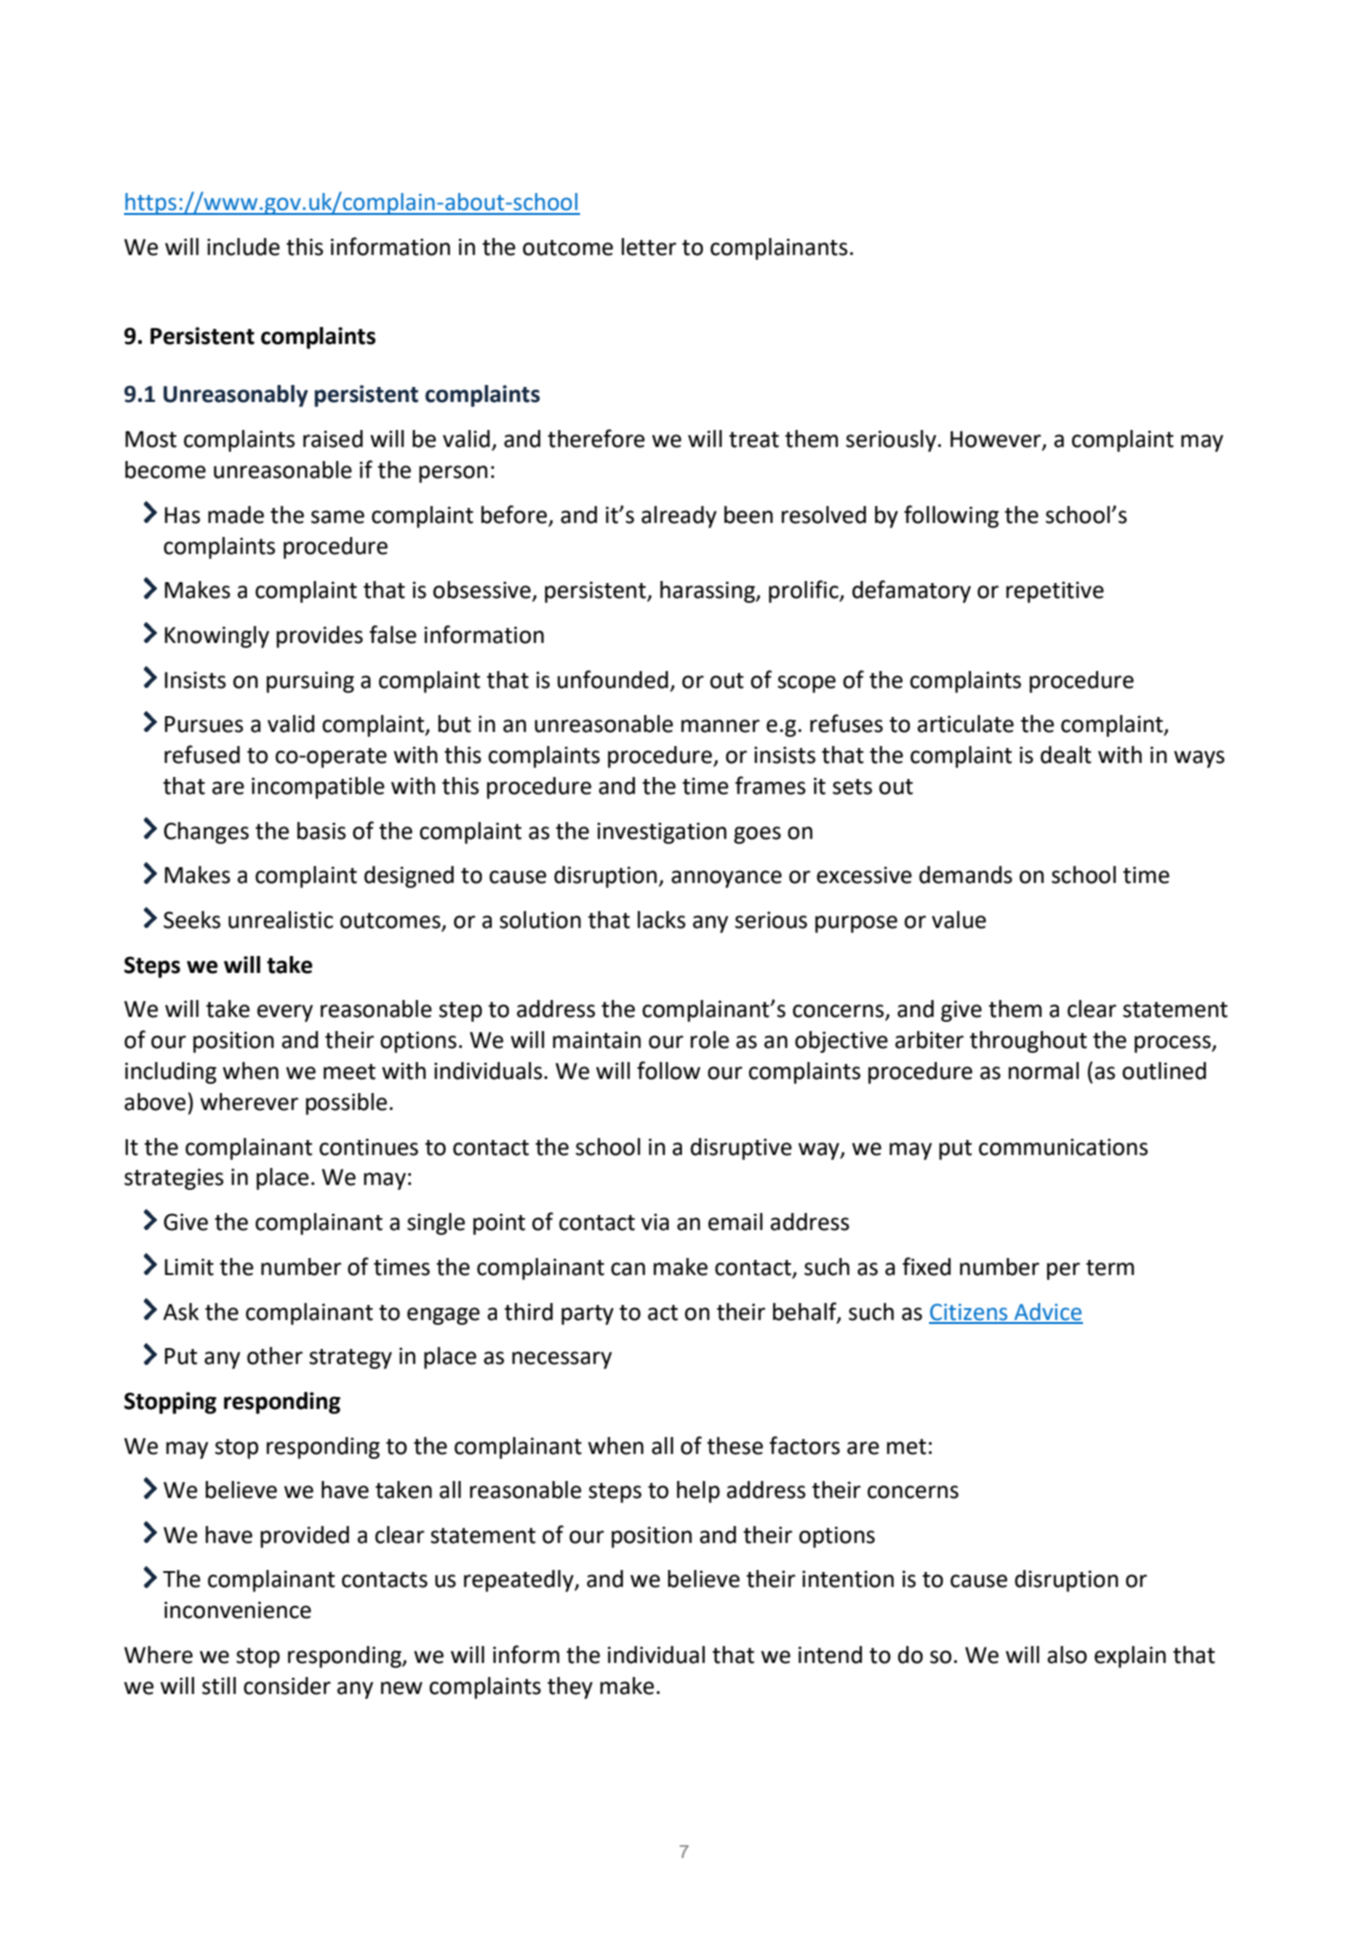 Image resolution: width=1368 pixels, height=1936 pixels. What do you see at coordinates (754, 440) in the screenshot?
I see `treat` at bounding box center [754, 440].
